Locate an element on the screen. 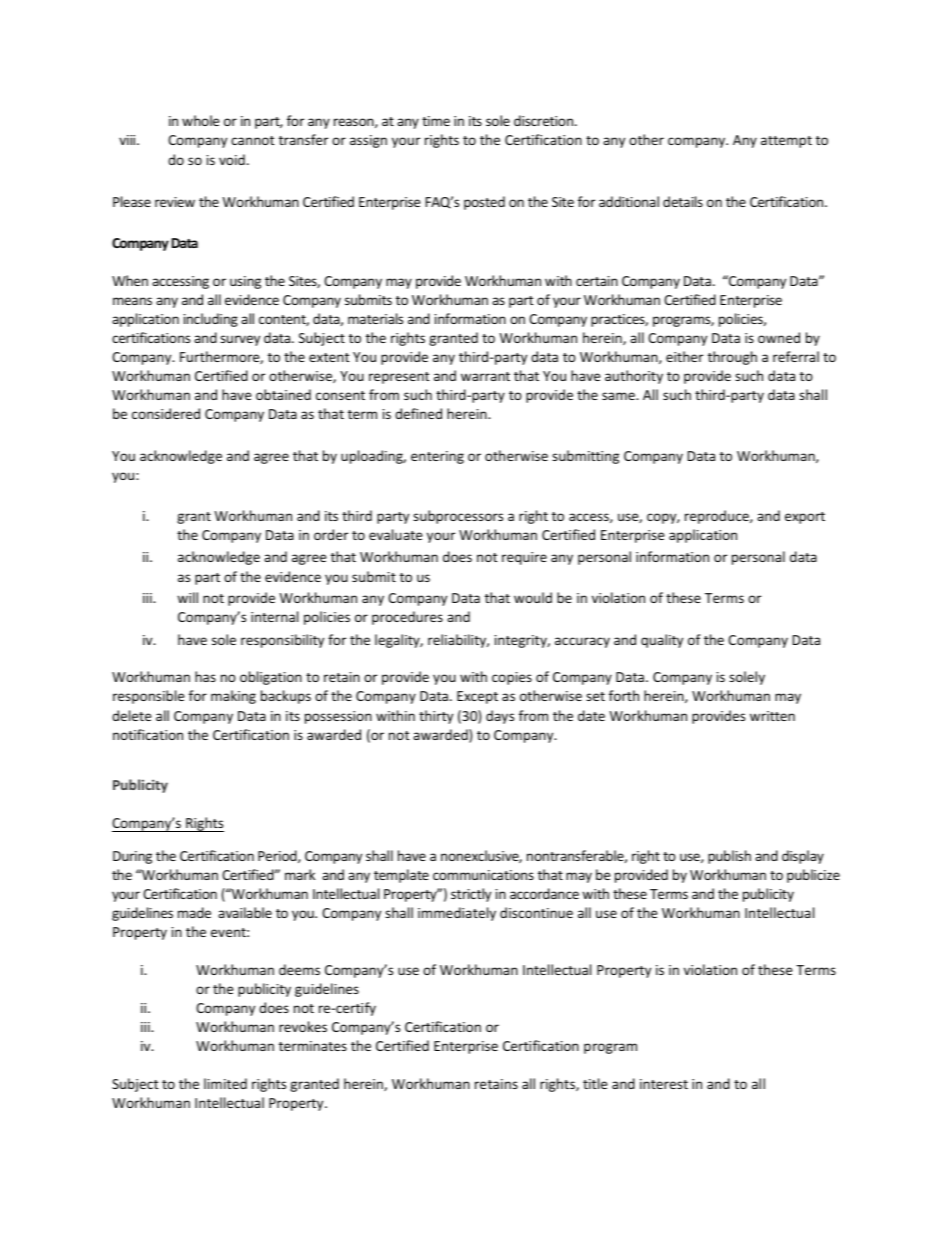  considered is located at coordinates (166, 413).
